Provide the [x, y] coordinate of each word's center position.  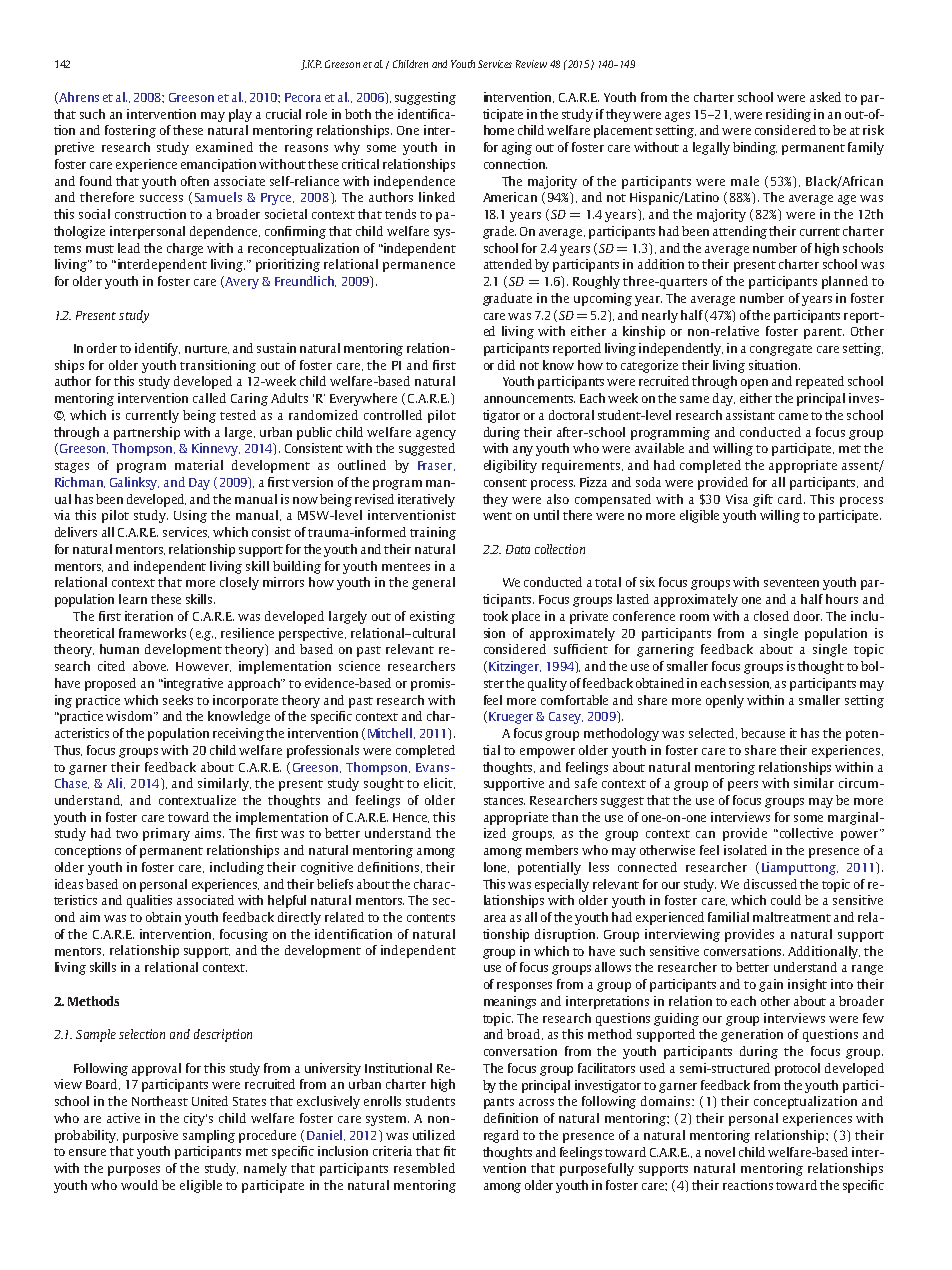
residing [788, 115]
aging [517, 148]
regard [501, 1136]
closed [771, 616]
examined [224, 147]
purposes [134, 1171]
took [495, 616]
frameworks [152, 633]
